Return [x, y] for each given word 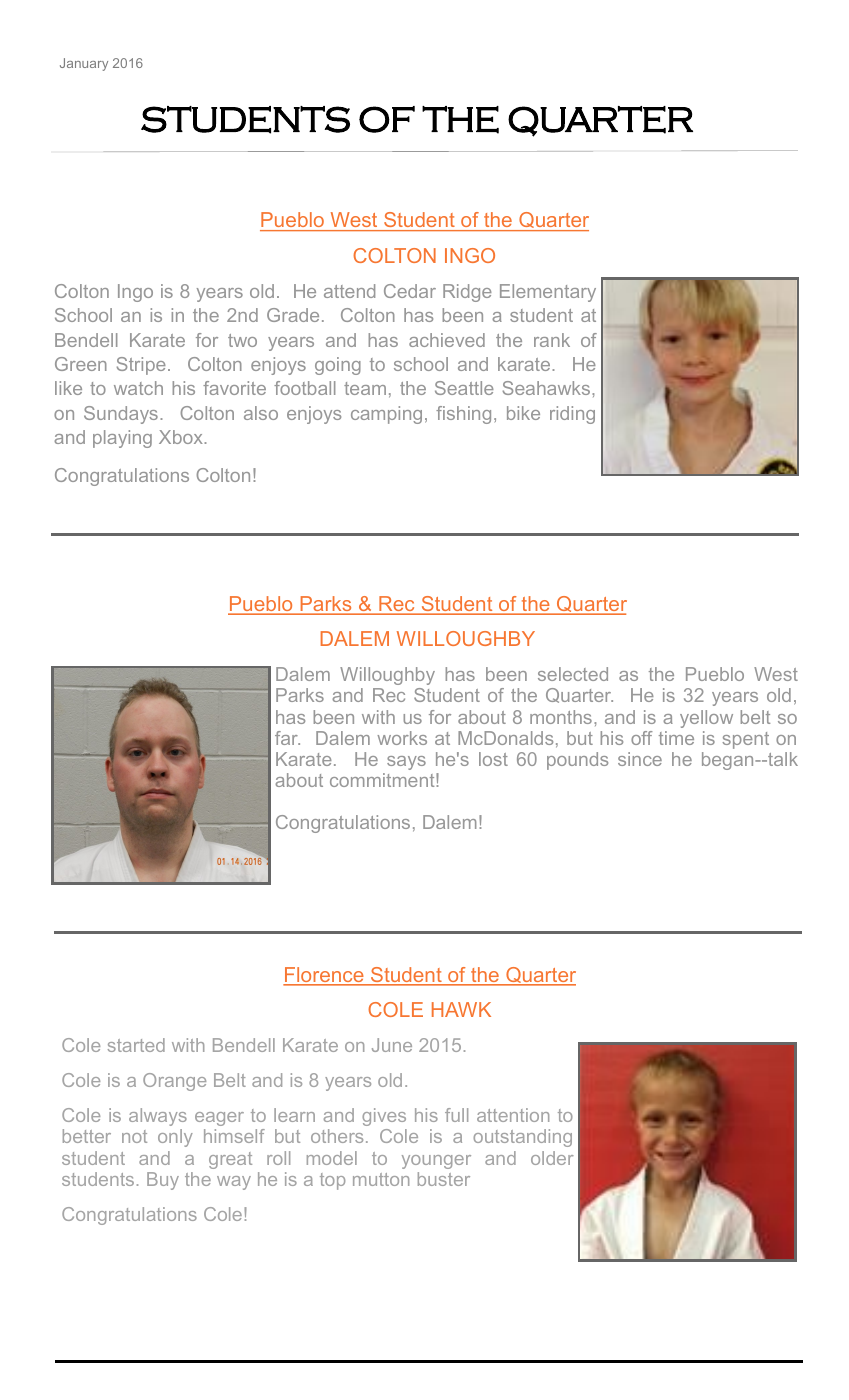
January [84, 64]
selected [573, 674]
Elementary [548, 293]
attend [349, 291]
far [287, 738]
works [402, 738]
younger [436, 1162]
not [134, 1136]
